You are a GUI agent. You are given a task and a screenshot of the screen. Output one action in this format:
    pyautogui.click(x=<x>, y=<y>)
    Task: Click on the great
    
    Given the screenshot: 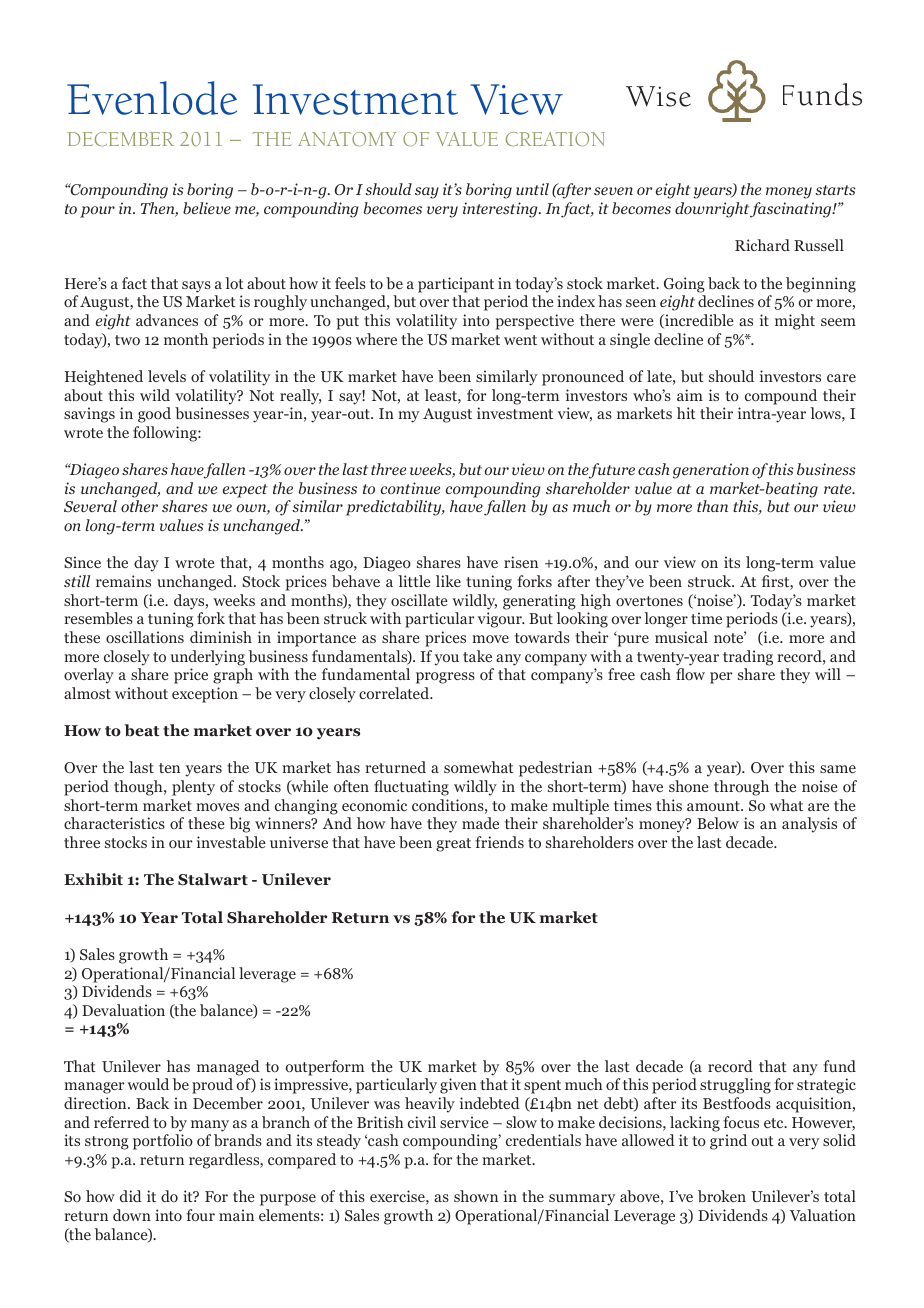 What is the action you would take?
    pyautogui.click(x=453, y=845)
